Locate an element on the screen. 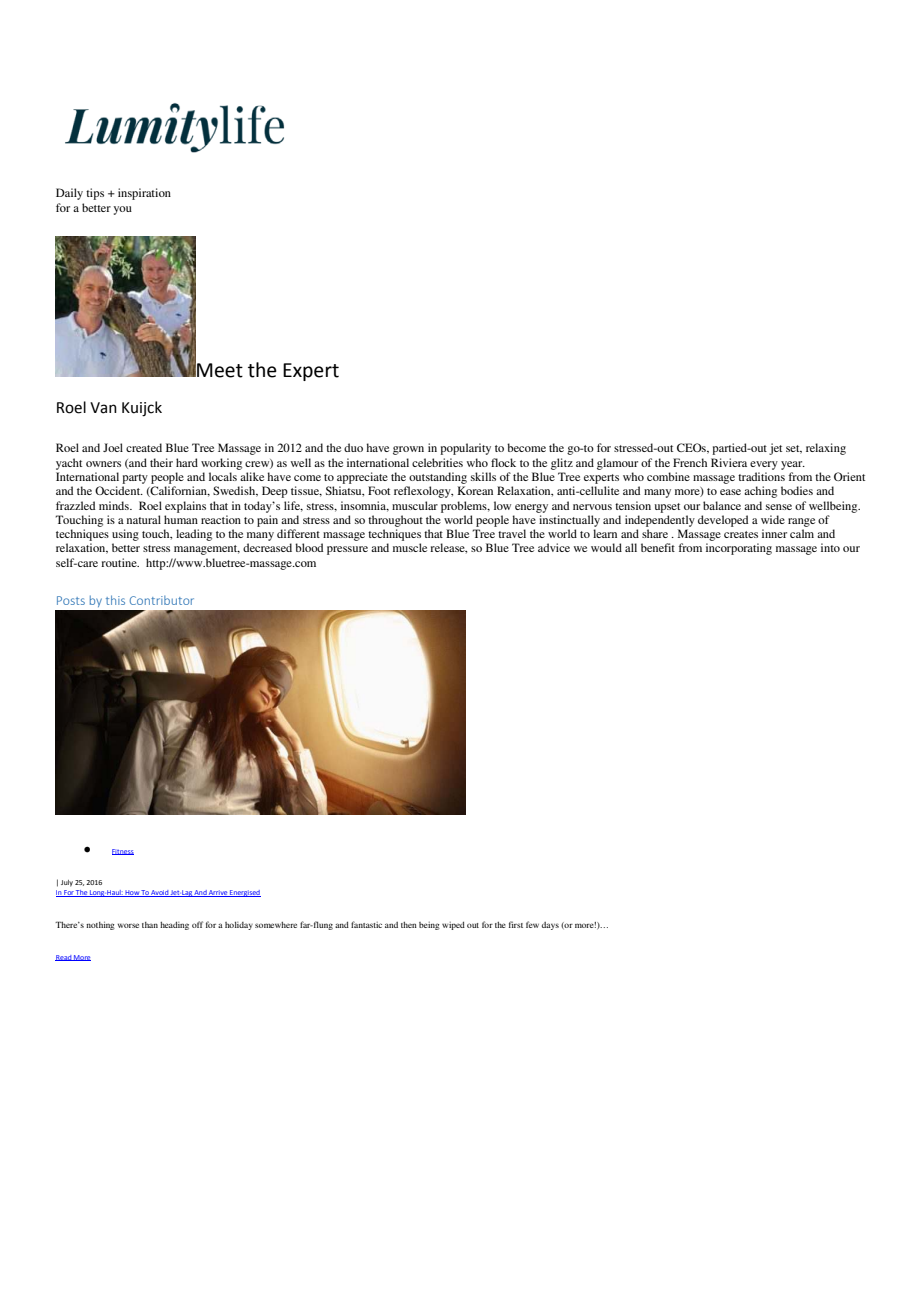 The width and height of the screenshot is (924, 1308). Contributor is located at coordinates (162, 600).
